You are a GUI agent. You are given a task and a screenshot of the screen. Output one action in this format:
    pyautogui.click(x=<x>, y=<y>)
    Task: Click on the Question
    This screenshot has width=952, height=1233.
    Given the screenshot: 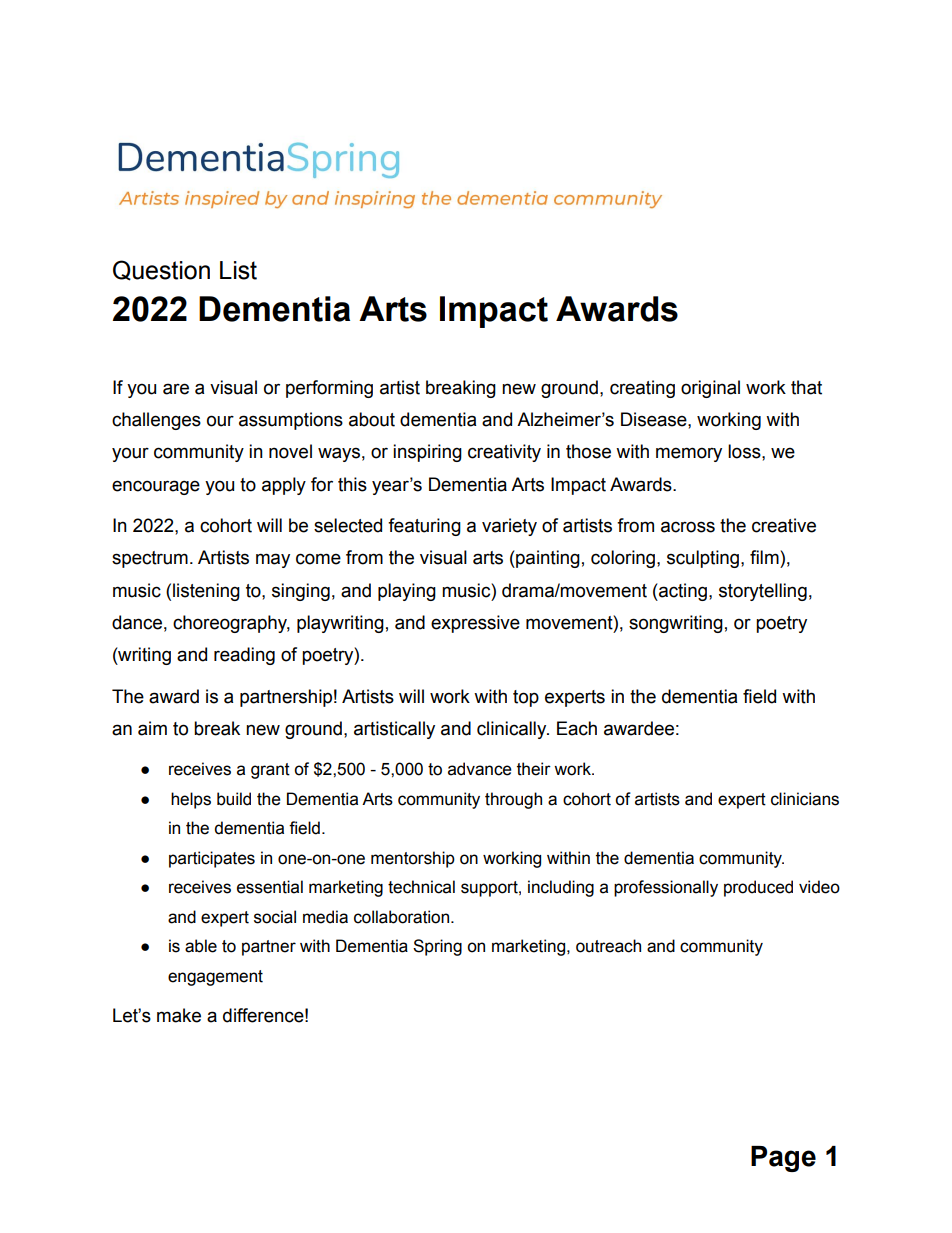 What is the action you would take?
    pyautogui.click(x=161, y=270)
